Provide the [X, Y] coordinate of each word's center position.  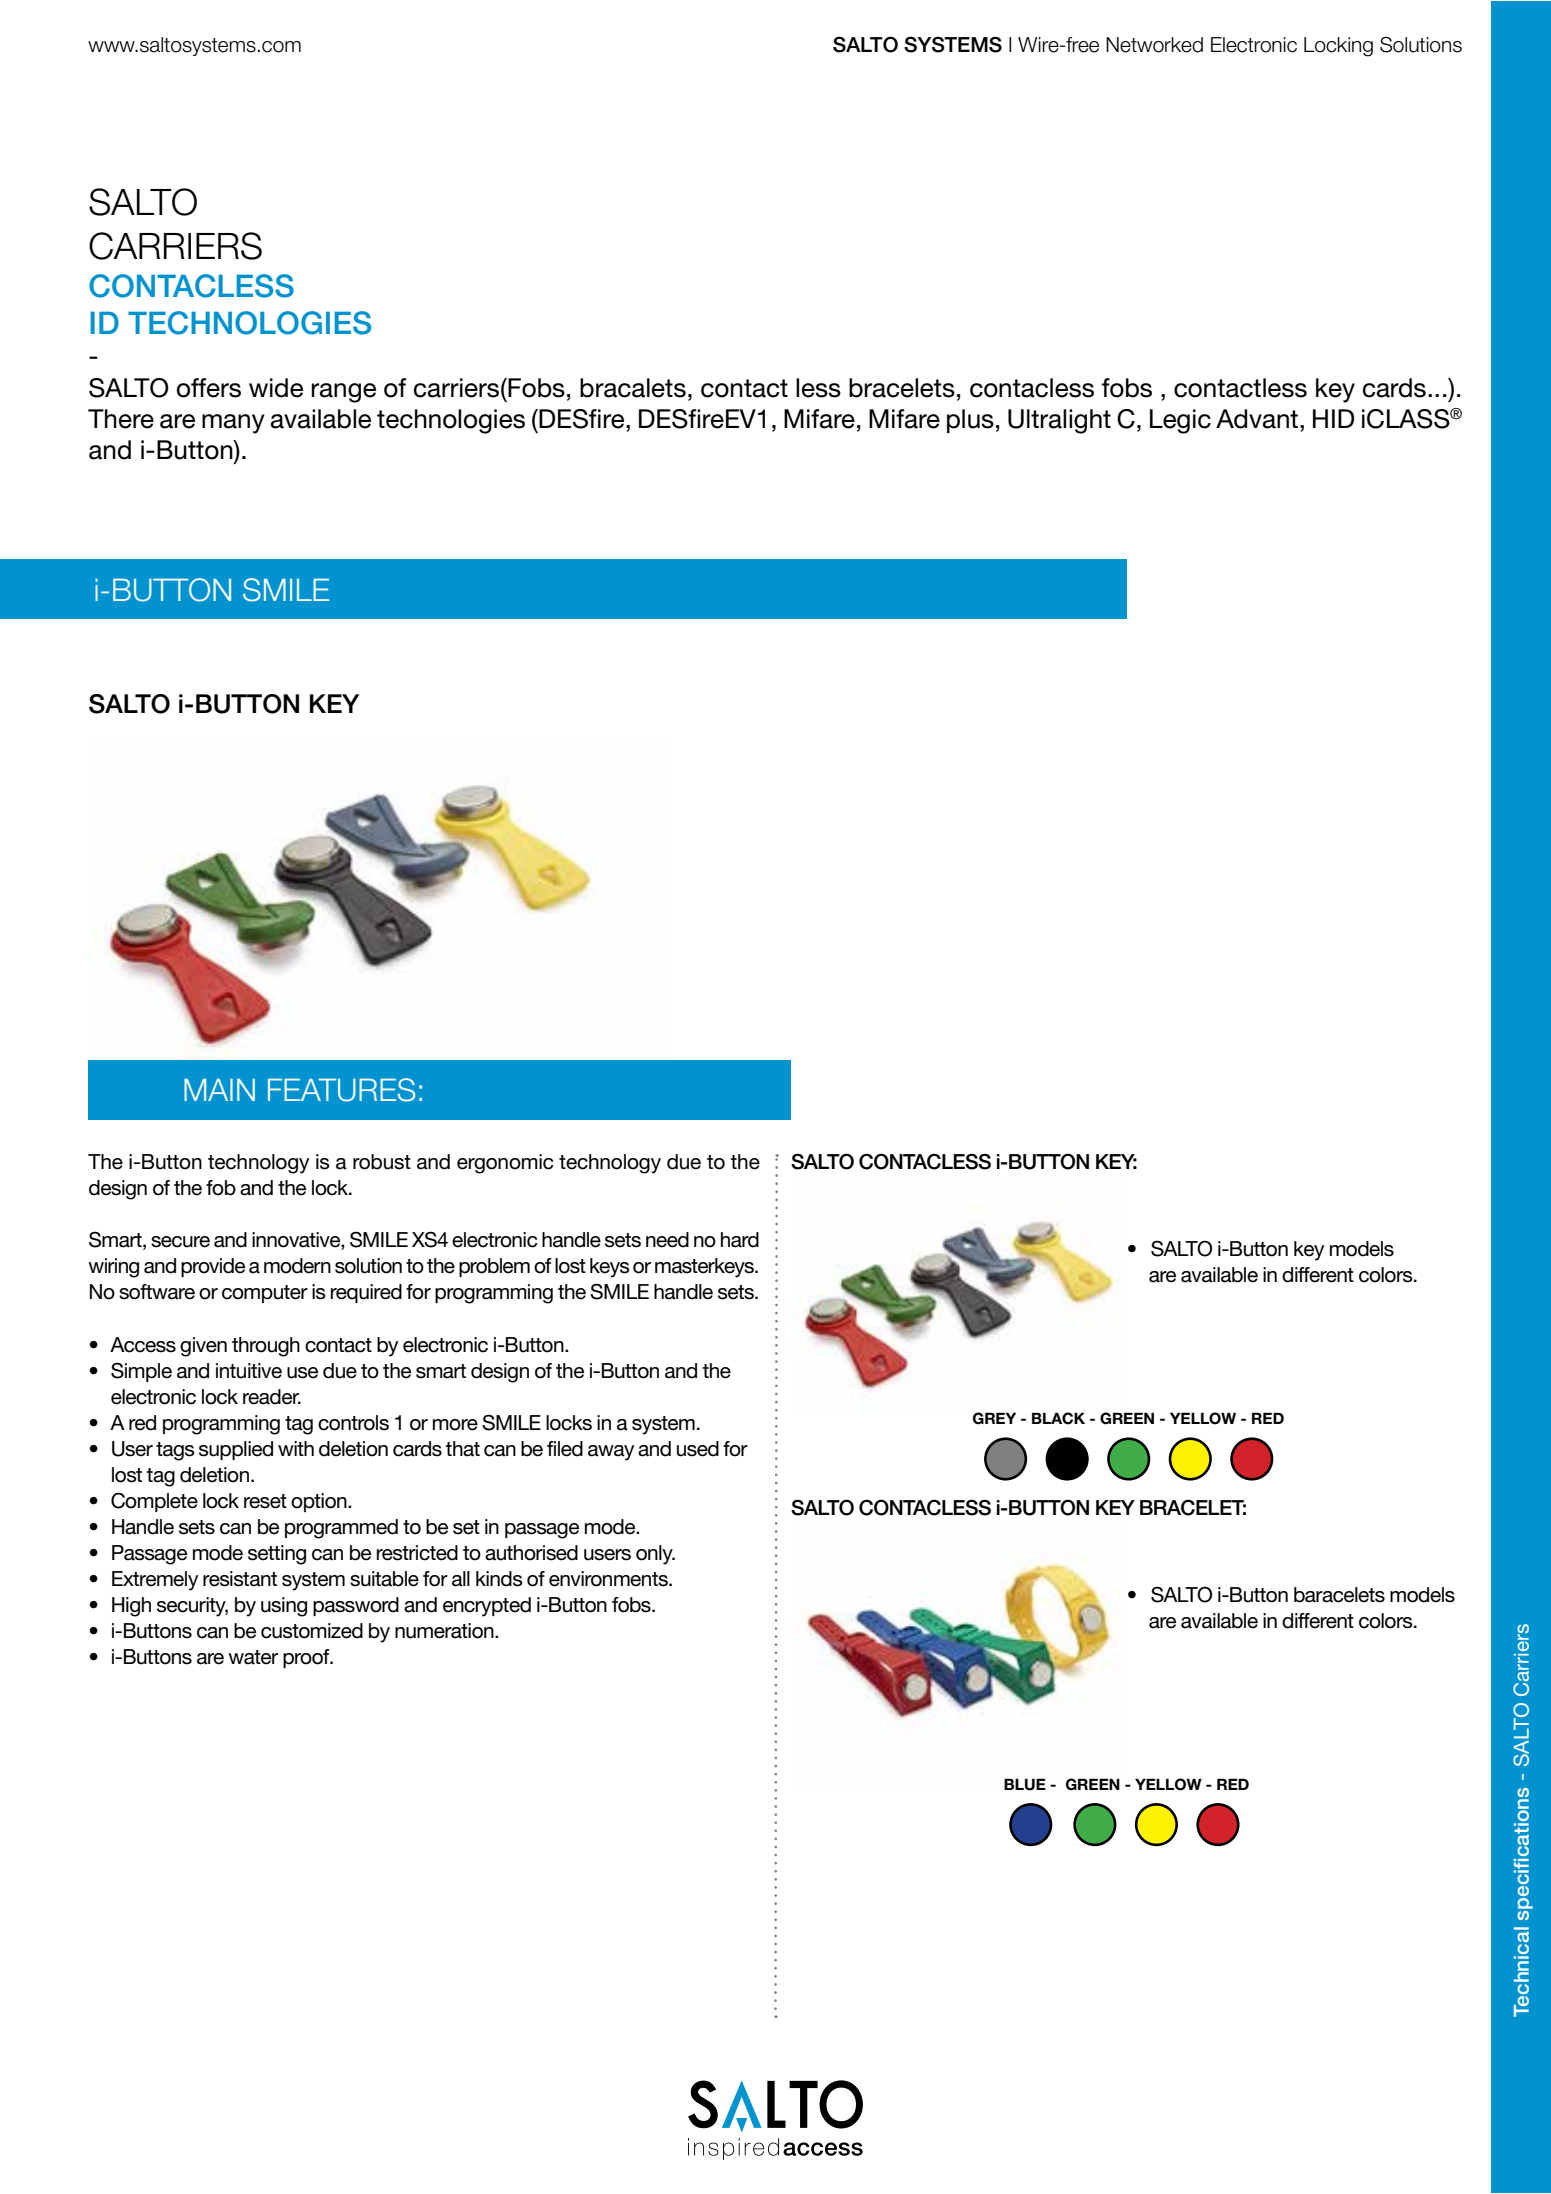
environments [609, 1579]
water [253, 1657]
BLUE [1025, 1784]
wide [276, 388]
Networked [1154, 45]
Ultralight [1059, 421]
